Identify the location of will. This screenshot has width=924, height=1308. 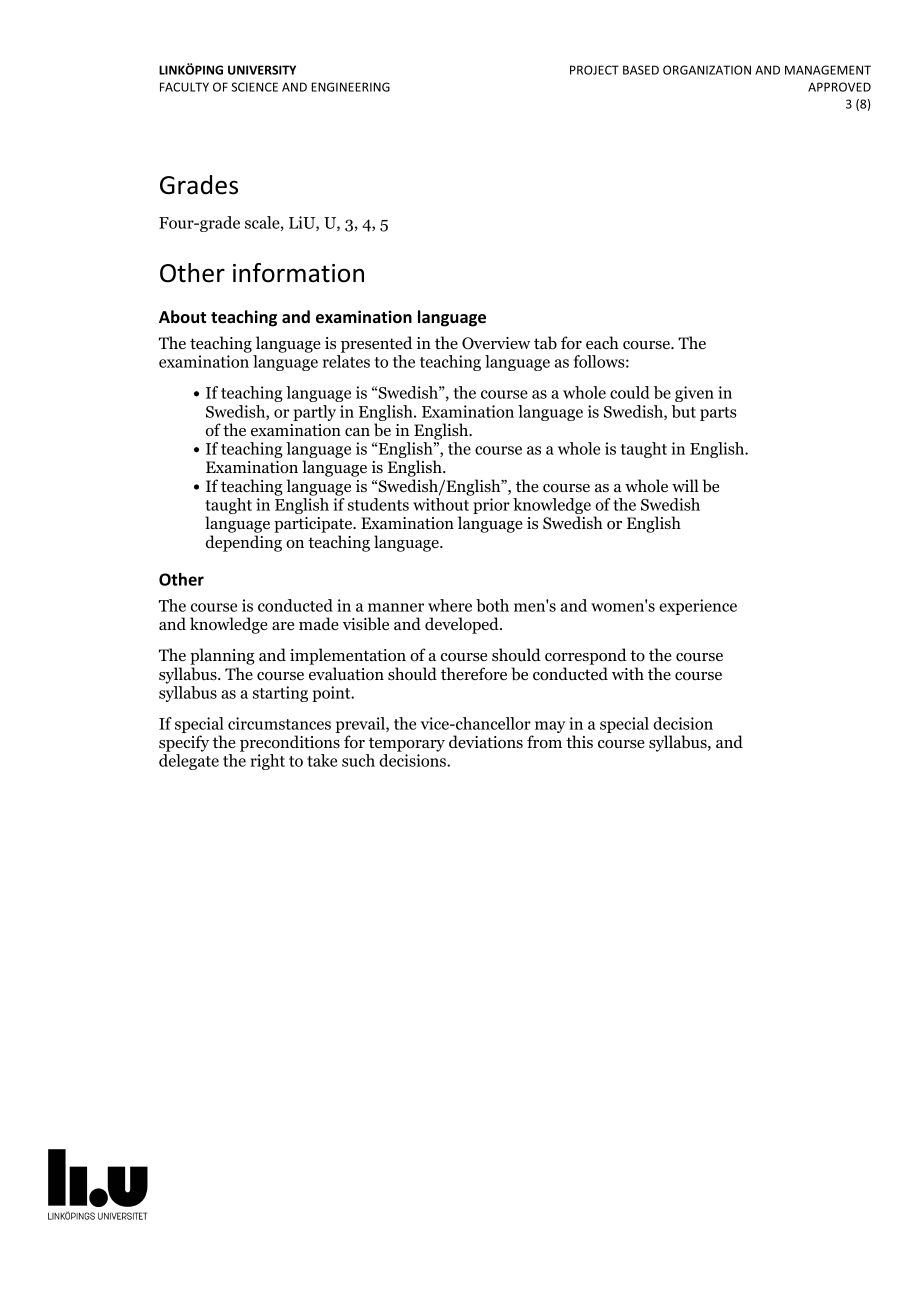
(685, 485).
